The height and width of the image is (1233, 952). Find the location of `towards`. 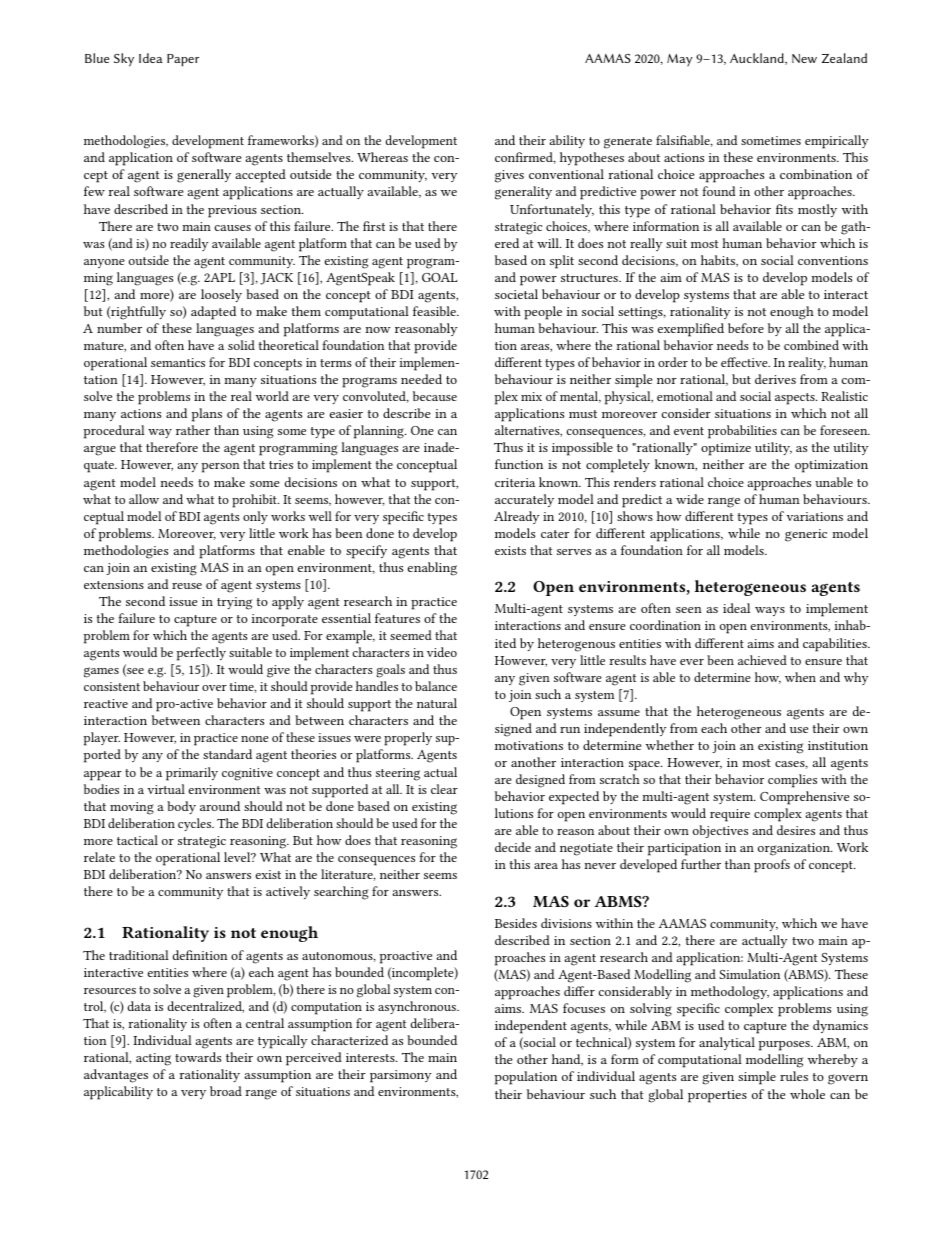

towards is located at coordinates (198, 1057).
